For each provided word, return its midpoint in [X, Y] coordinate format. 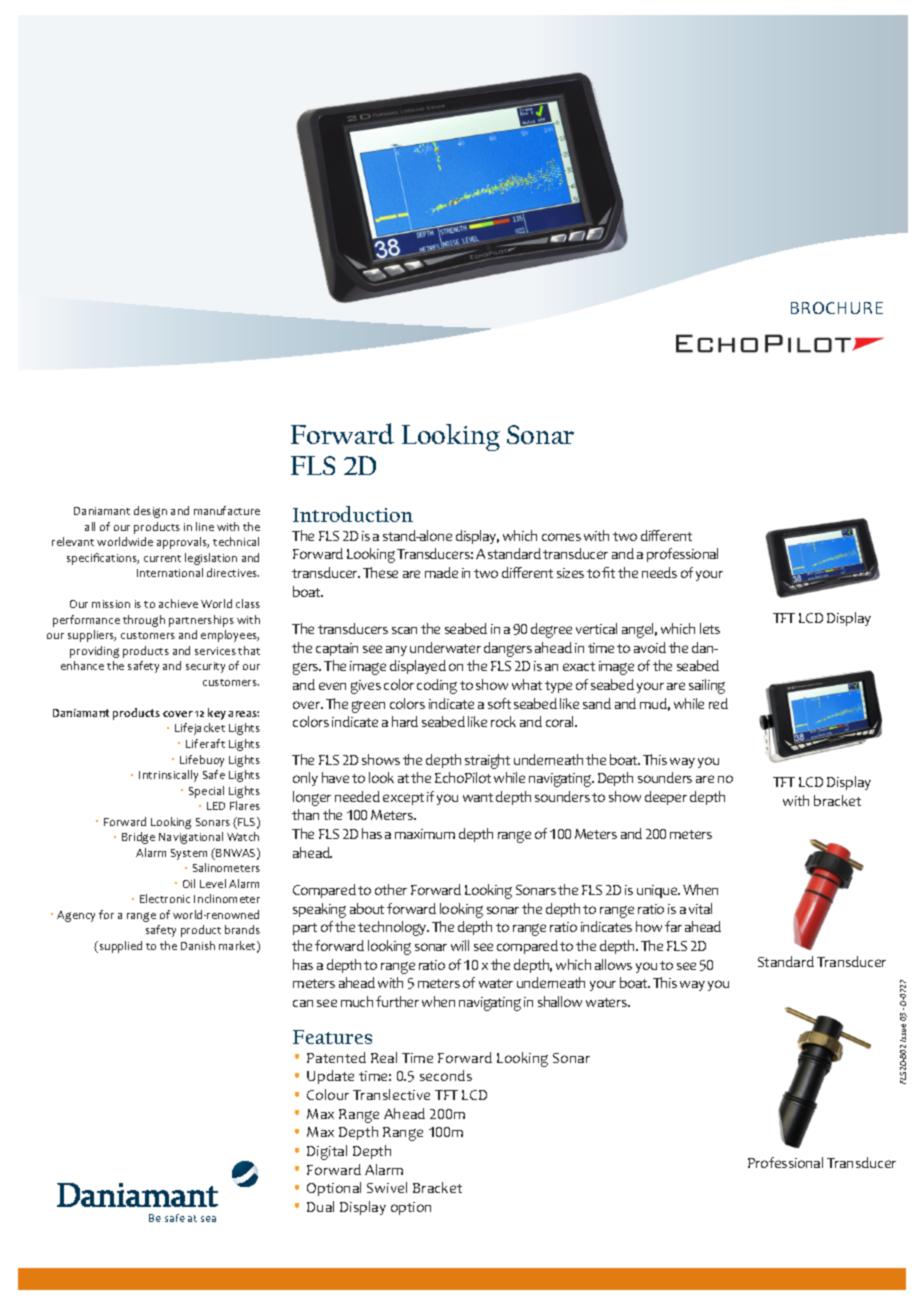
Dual [320, 1206]
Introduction [353, 514]
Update [330, 1077]
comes [561, 537]
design [150, 512]
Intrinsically [168, 776]
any [396, 651]
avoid [650, 647]
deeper [666, 798]
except [403, 799]
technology [393, 928]
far [673, 926]
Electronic [165, 898]
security [205, 667]
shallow [560, 1001]
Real [384, 1057]
